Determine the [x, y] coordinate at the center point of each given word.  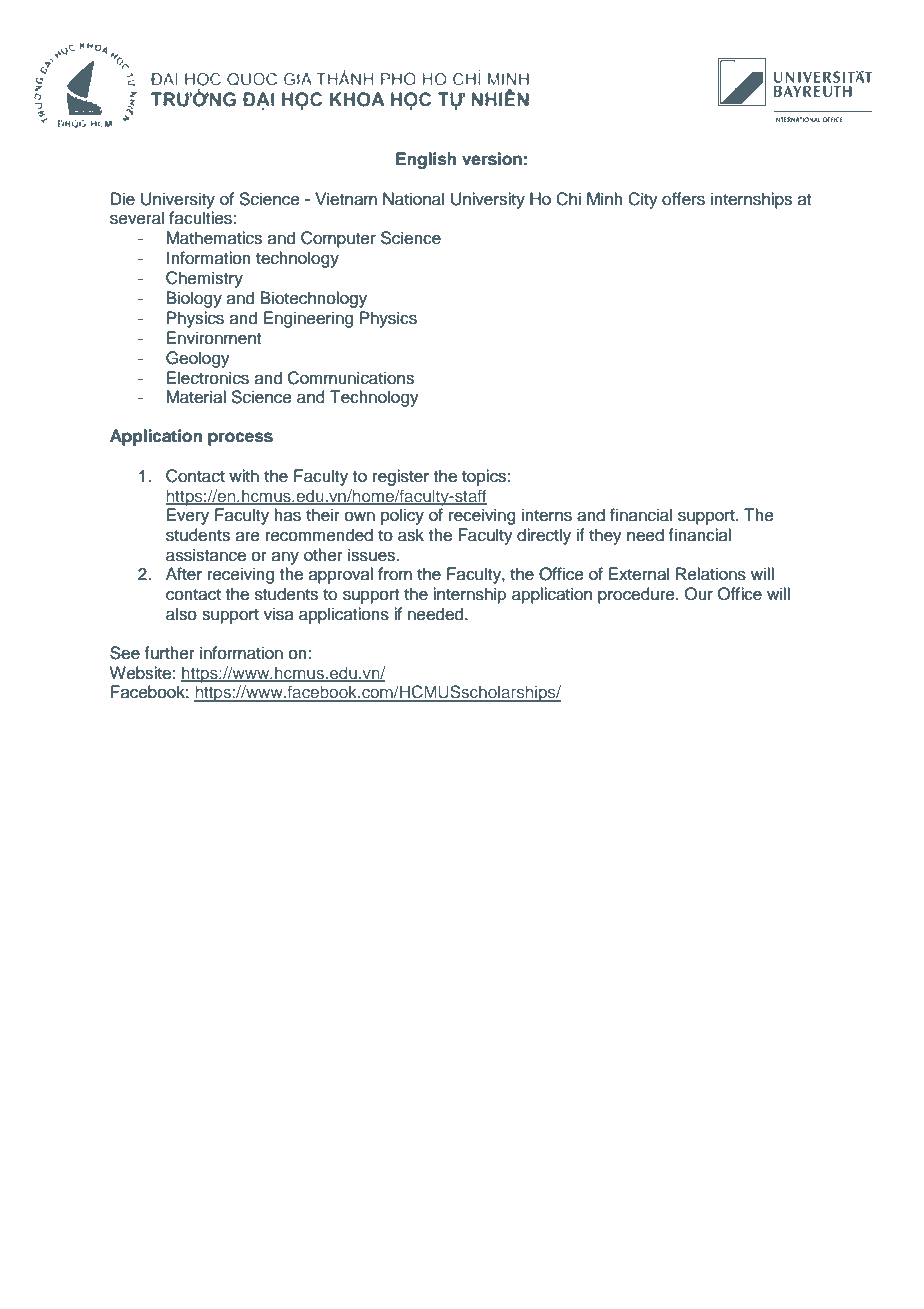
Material [196, 397]
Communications [351, 378]
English [426, 160]
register [401, 477]
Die [123, 199]
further [169, 653]
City [643, 200]
